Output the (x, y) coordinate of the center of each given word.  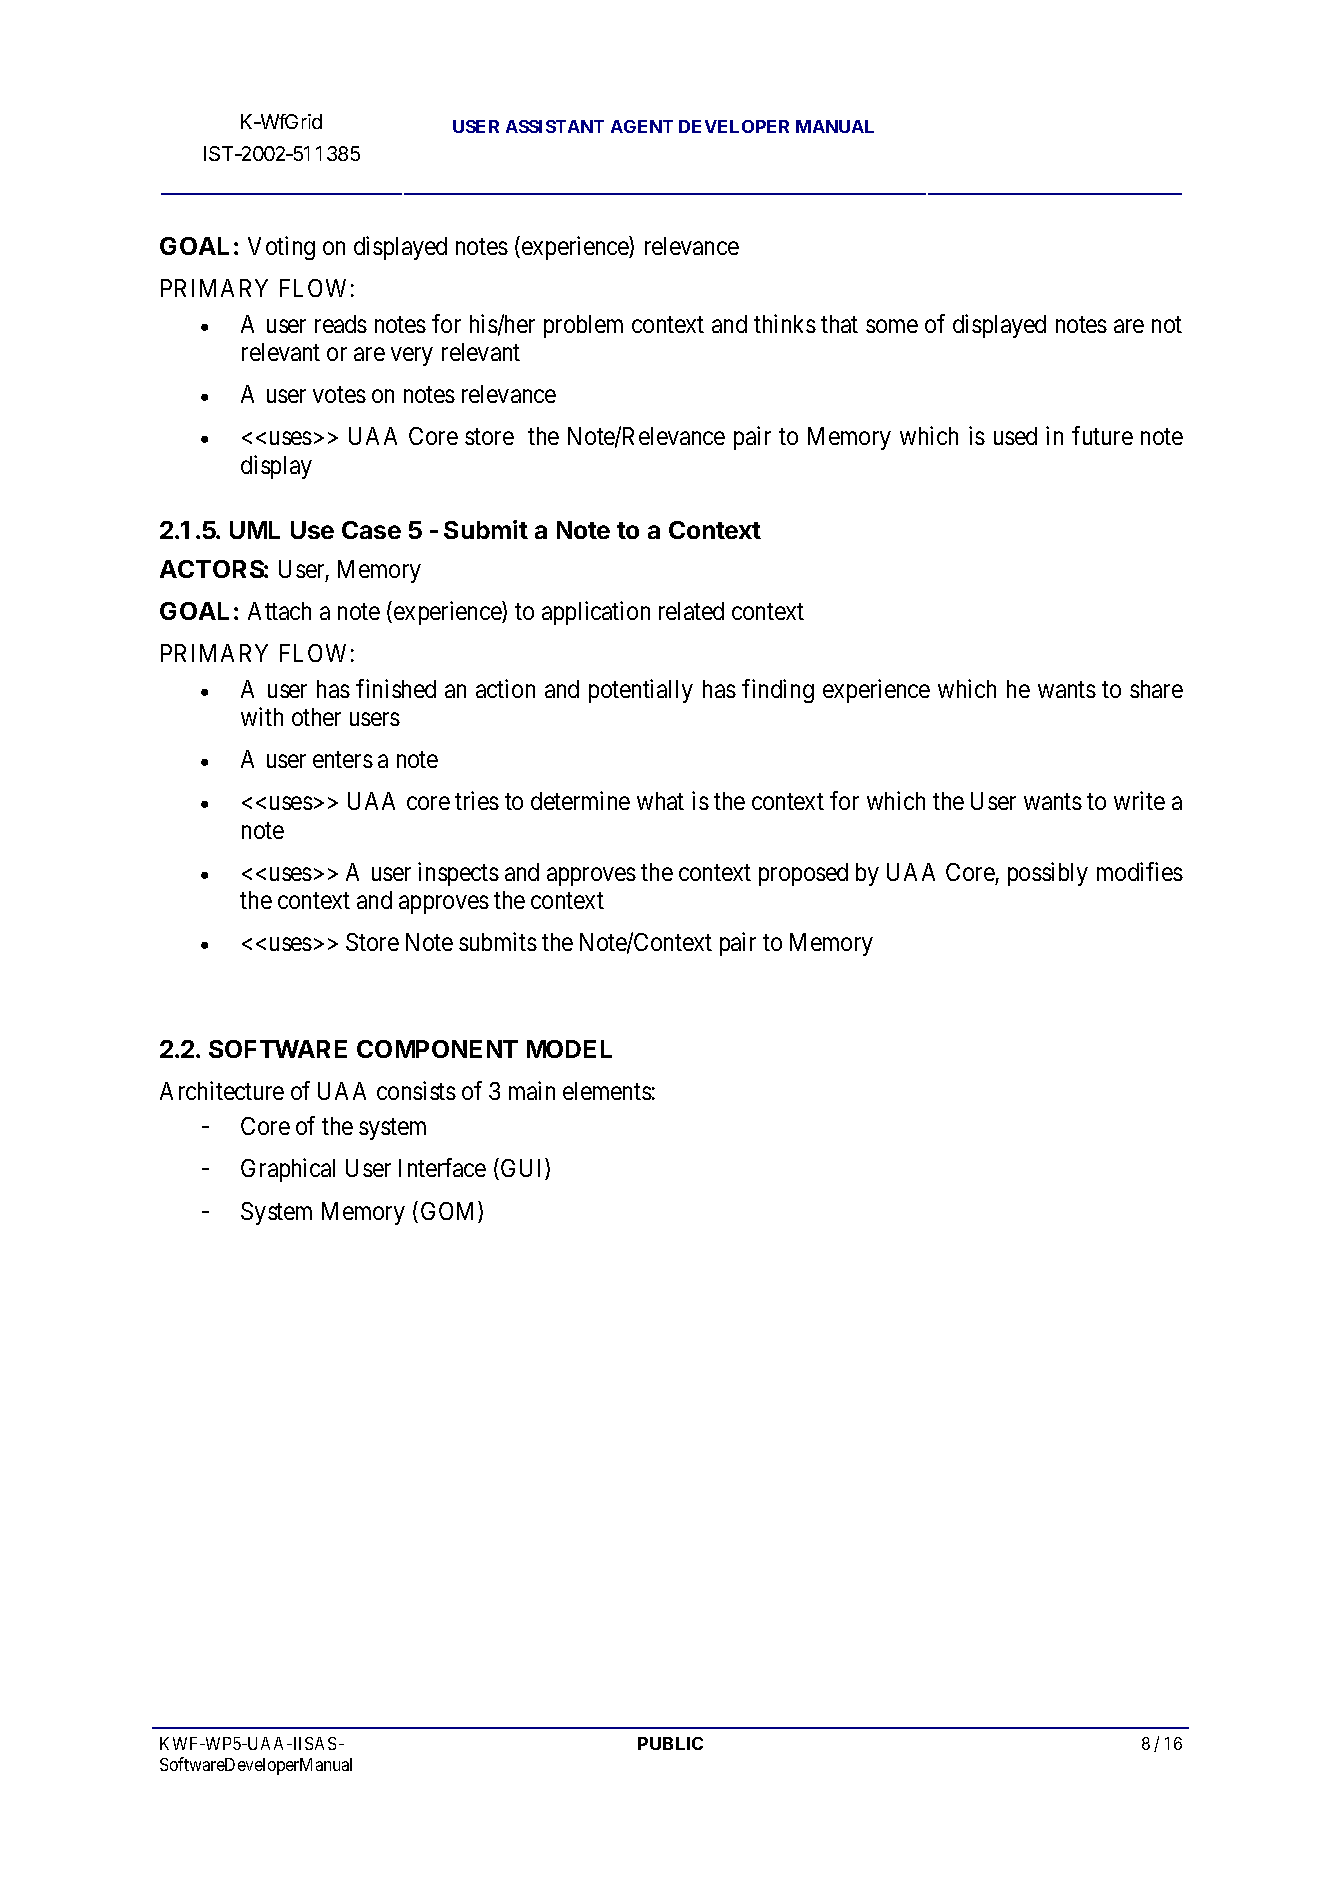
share (1156, 689)
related (691, 611)
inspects (458, 874)
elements (607, 1091)
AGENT (642, 126)
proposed (803, 874)
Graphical (288, 1170)
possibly (1048, 874)
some (892, 326)
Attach (279, 611)
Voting (281, 248)
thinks (785, 323)
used (1015, 436)
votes (339, 395)
